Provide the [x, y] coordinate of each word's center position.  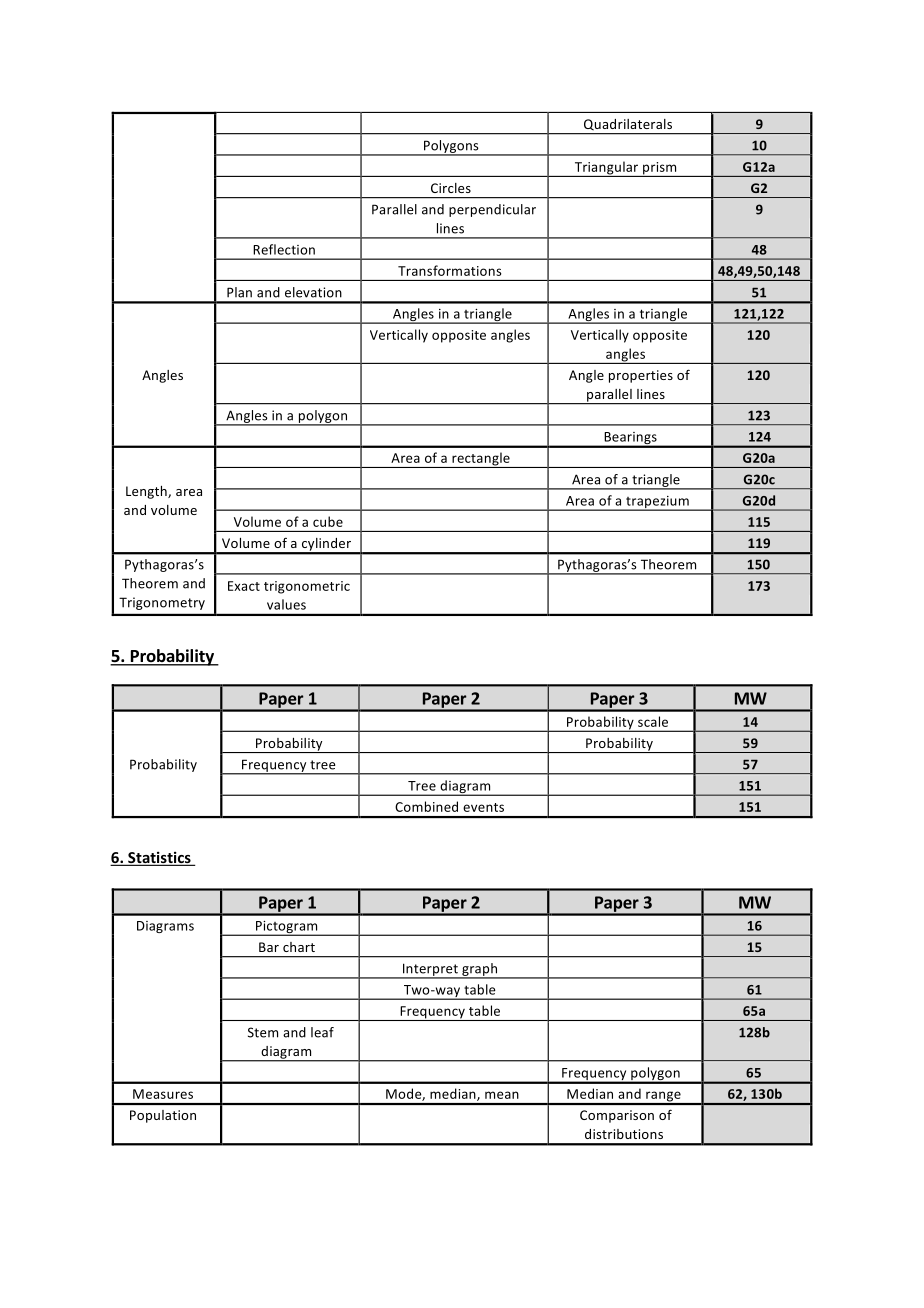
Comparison [617, 1116]
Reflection [284, 249]
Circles [451, 188]
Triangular [606, 169]
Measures [163, 1094]
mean [502, 1095]
